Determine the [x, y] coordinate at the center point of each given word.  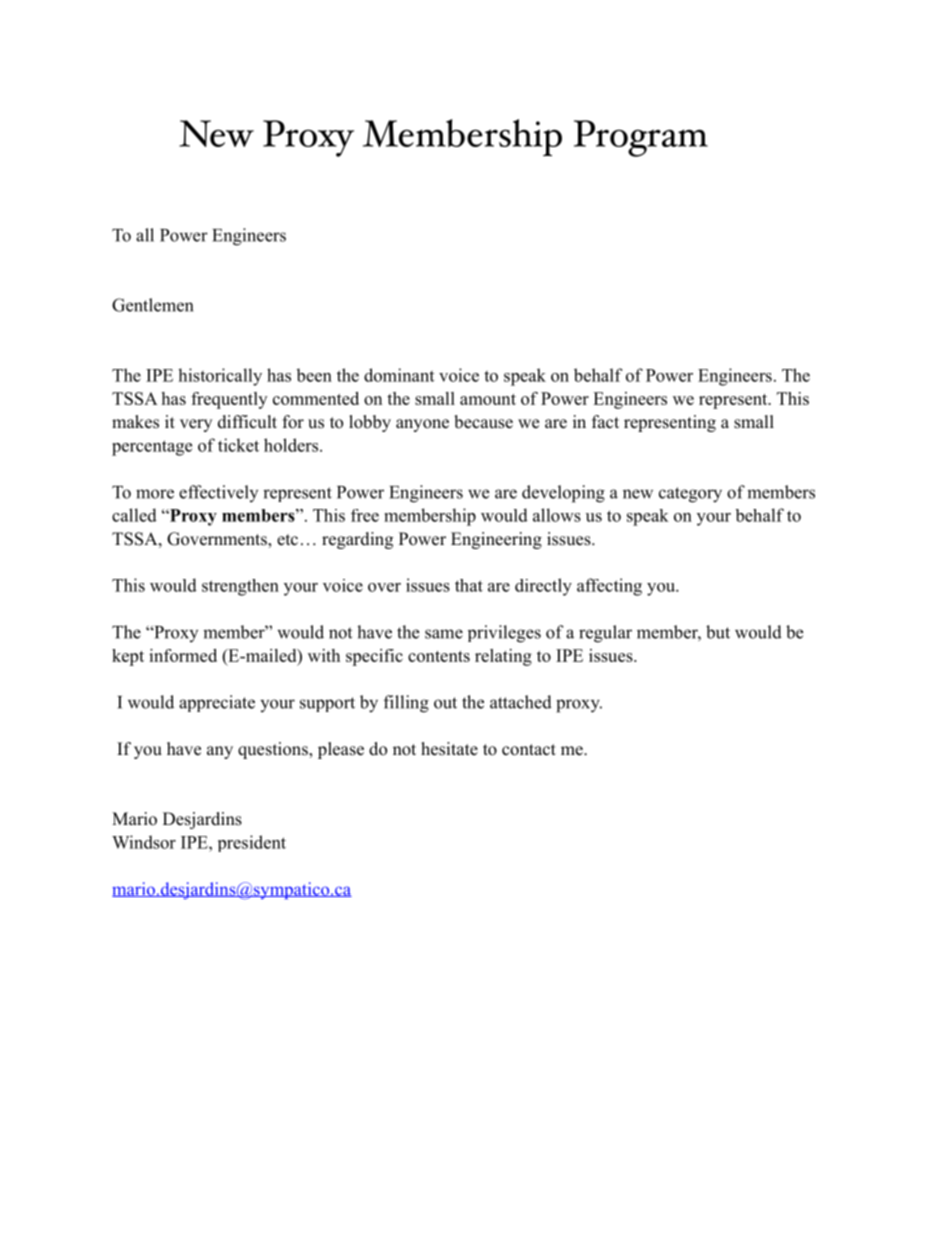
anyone [422, 425]
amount [488, 399]
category [690, 495]
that [469, 585]
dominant [399, 375]
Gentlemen [152, 305]
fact [605, 422]
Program [641, 138]
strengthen [240, 587]
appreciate [217, 703]
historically [220, 377]
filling [406, 704]
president [252, 843]
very [196, 425]
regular [605, 634]
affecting [609, 587]
